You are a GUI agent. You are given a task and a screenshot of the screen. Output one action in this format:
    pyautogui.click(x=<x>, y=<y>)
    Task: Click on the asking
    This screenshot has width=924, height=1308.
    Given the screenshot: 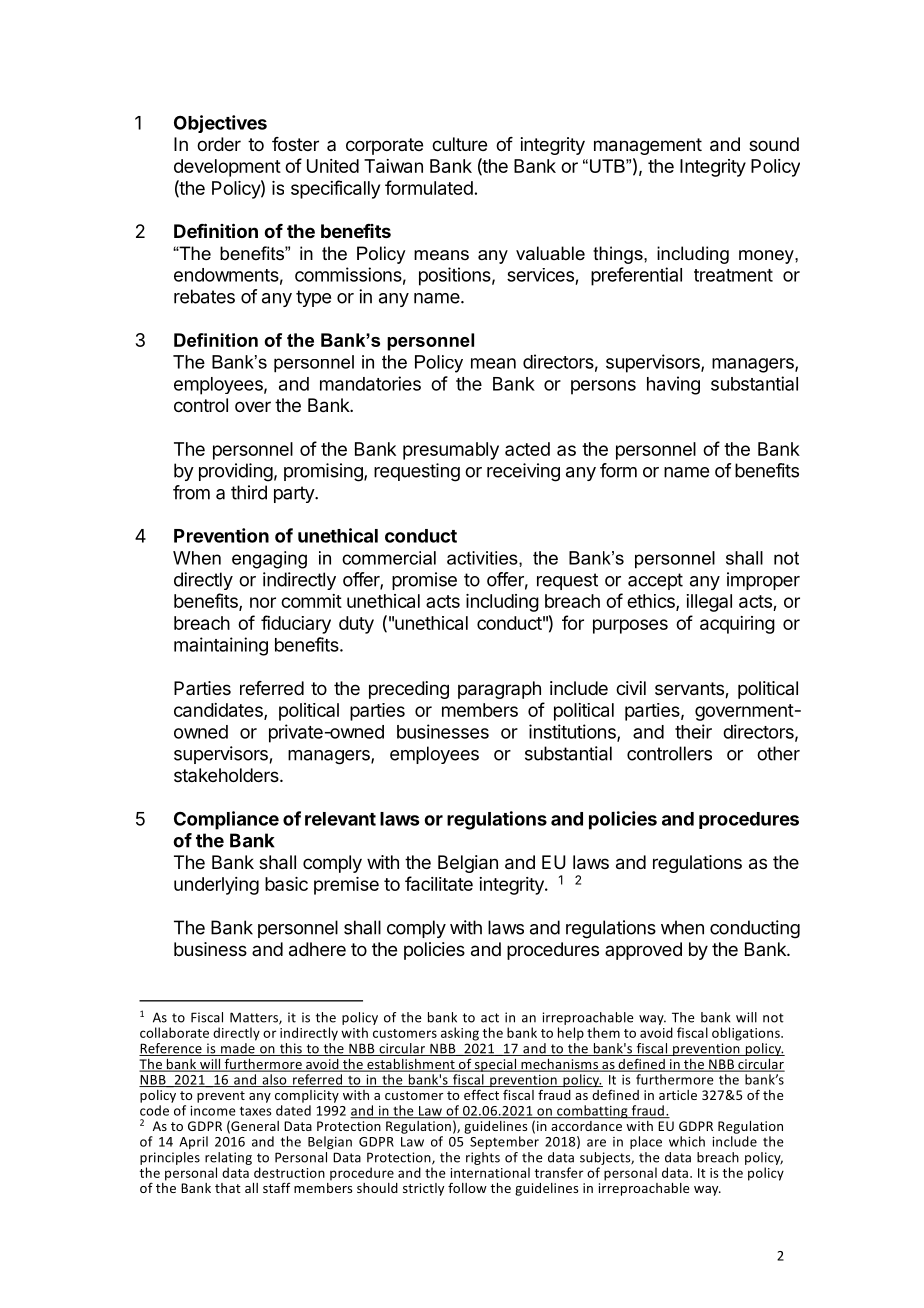 What is the action you would take?
    pyautogui.click(x=460, y=1034)
